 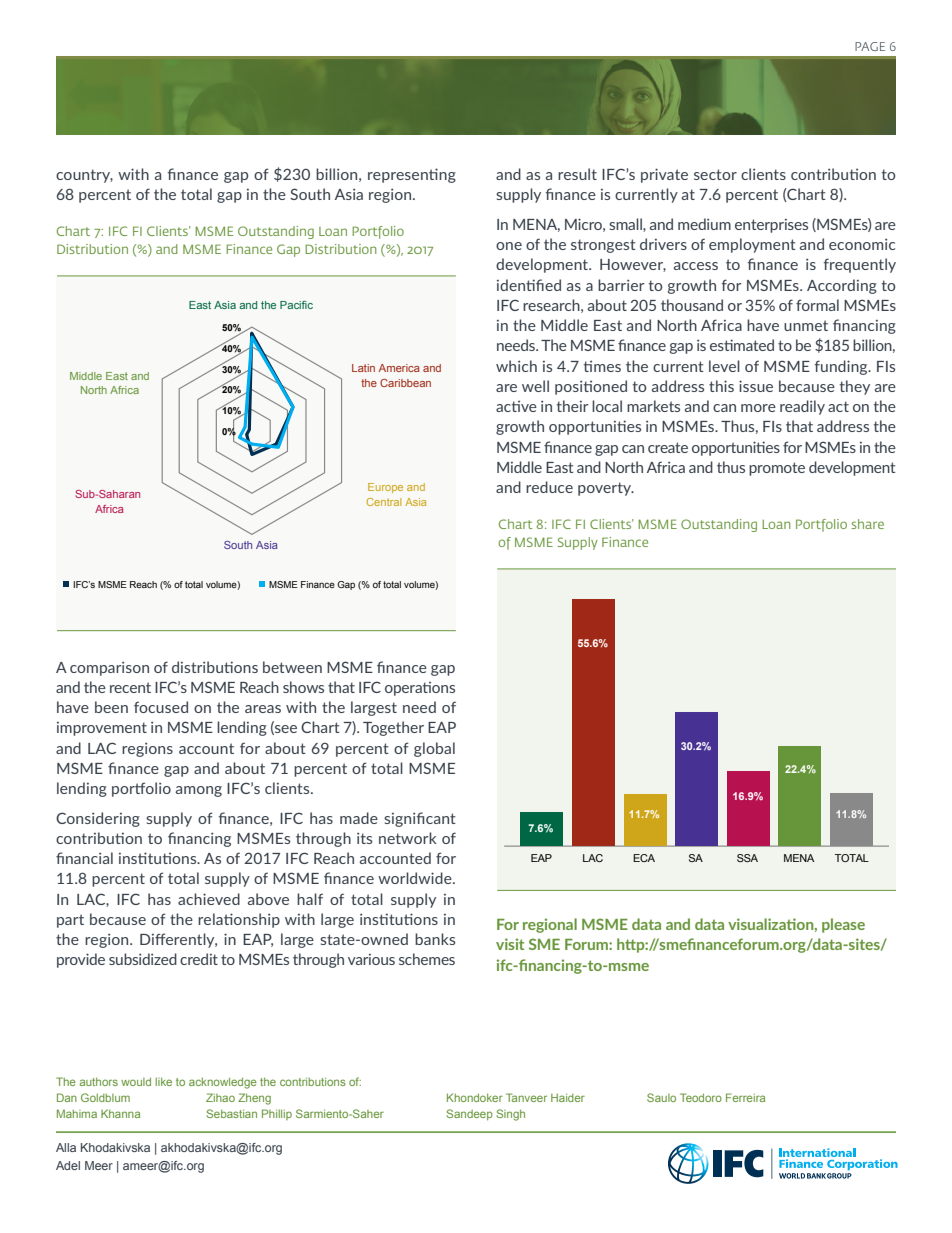 What do you see at coordinates (120, 1113) in the page?
I see `Khanna` at bounding box center [120, 1113].
